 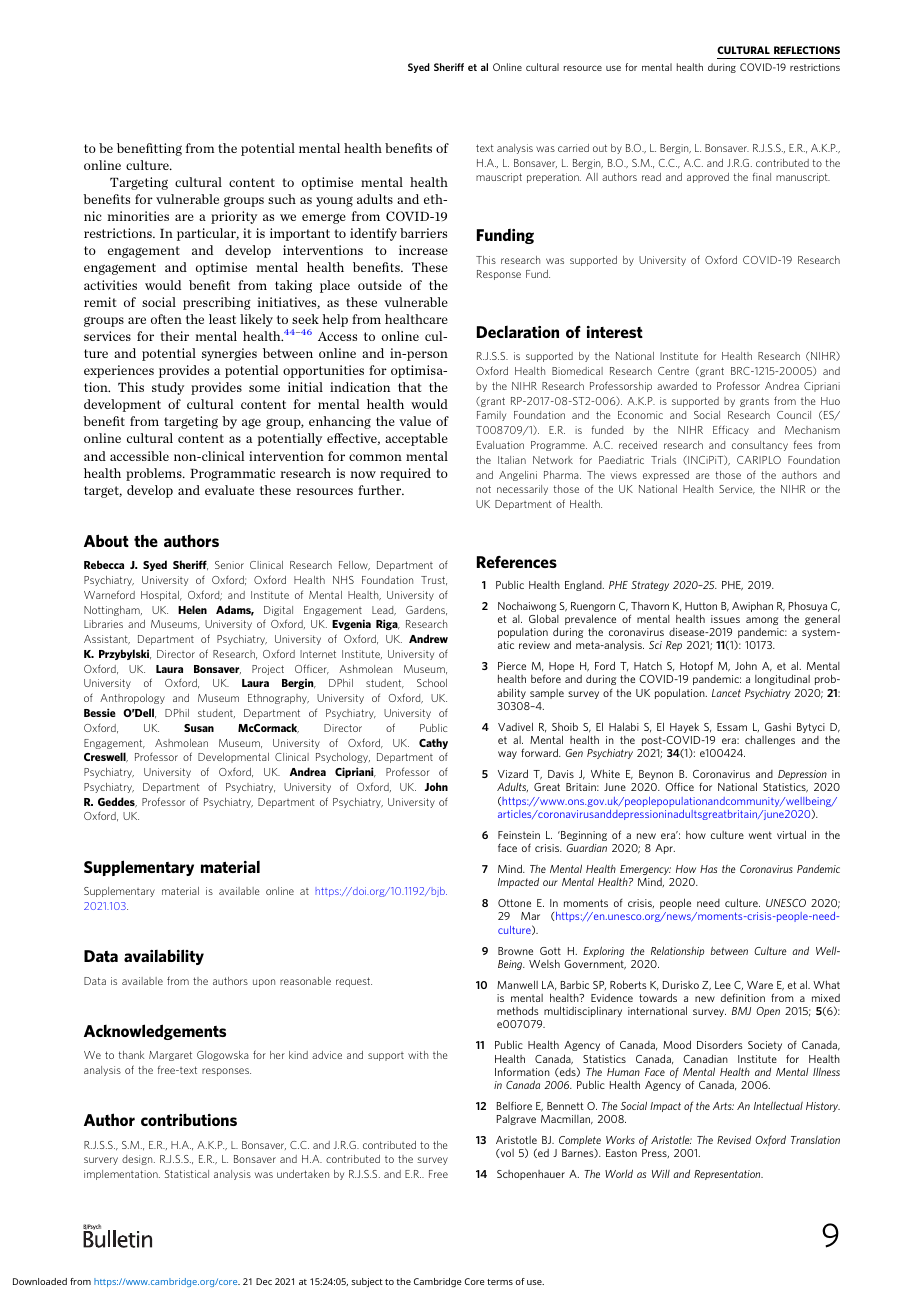 What do you see at coordinates (708, 178) in the screenshot?
I see `approved` at bounding box center [708, 178].
